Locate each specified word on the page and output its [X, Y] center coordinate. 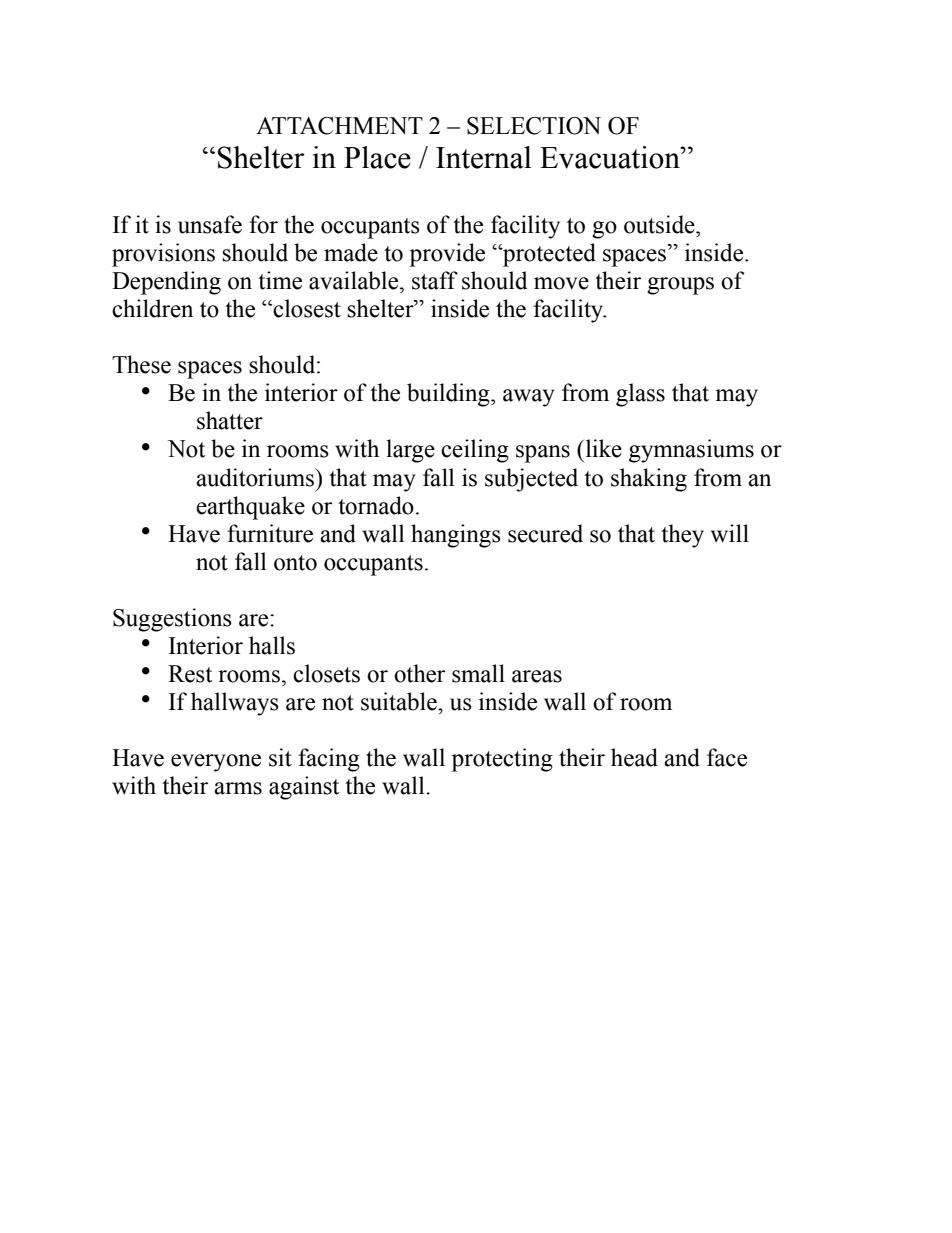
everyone [216, 763]
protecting [502, 760]
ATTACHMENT [339, 126]
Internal [484, 157]
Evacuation [611, 157]
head [634, 757]
